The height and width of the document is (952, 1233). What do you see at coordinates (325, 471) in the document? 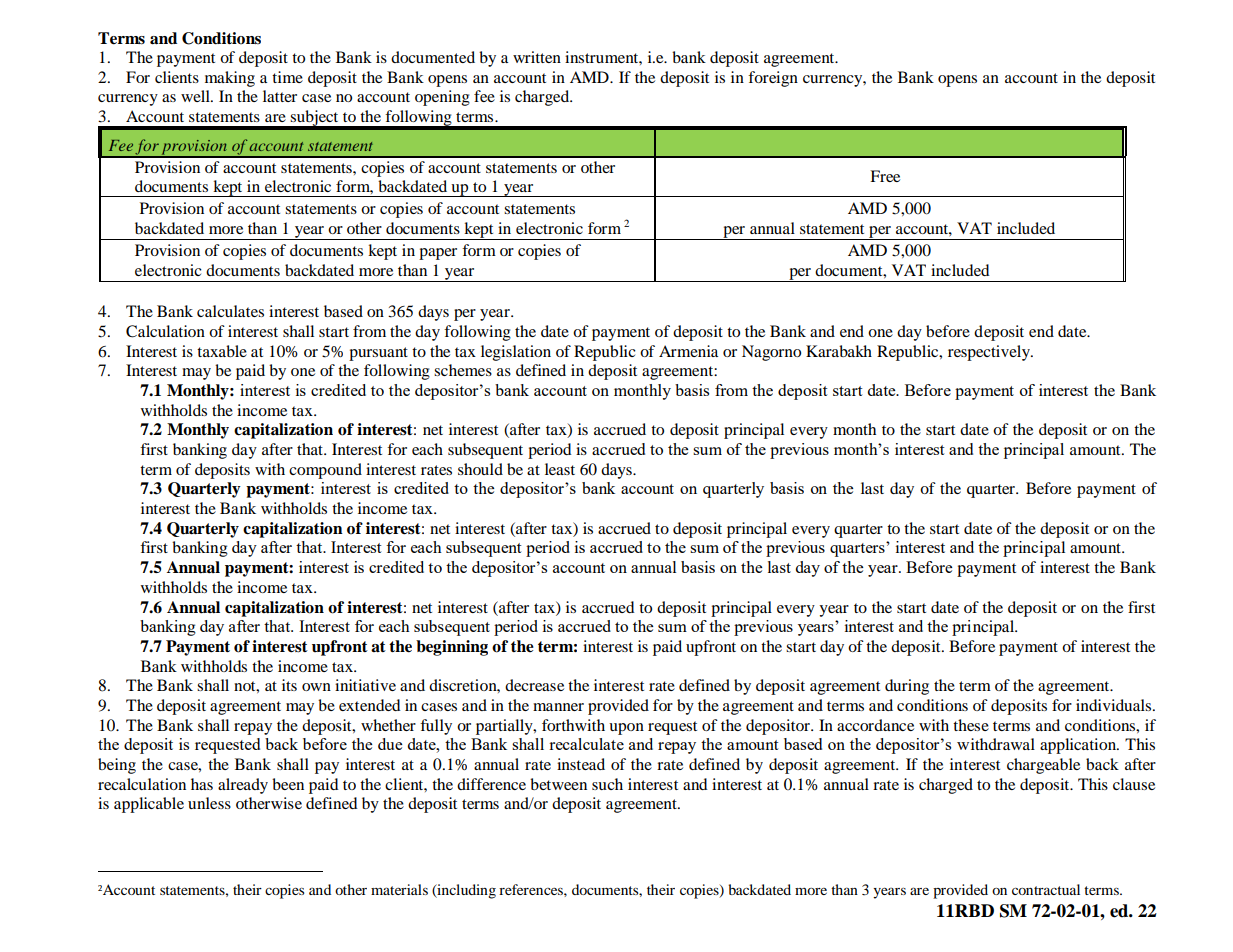
I see `compound` at bounding box center [325, 471].
